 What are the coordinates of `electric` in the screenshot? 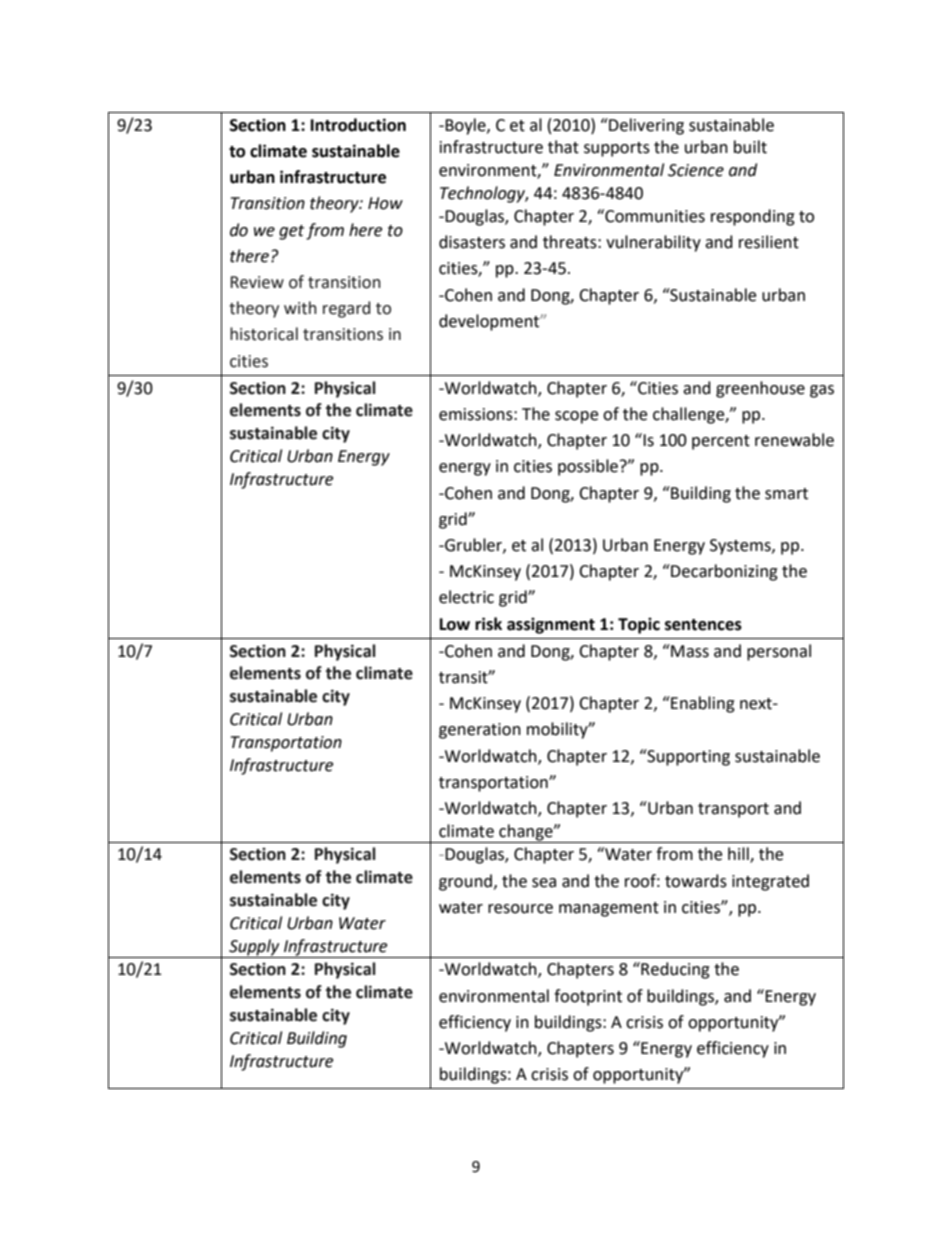 It's located at (466, 597).
